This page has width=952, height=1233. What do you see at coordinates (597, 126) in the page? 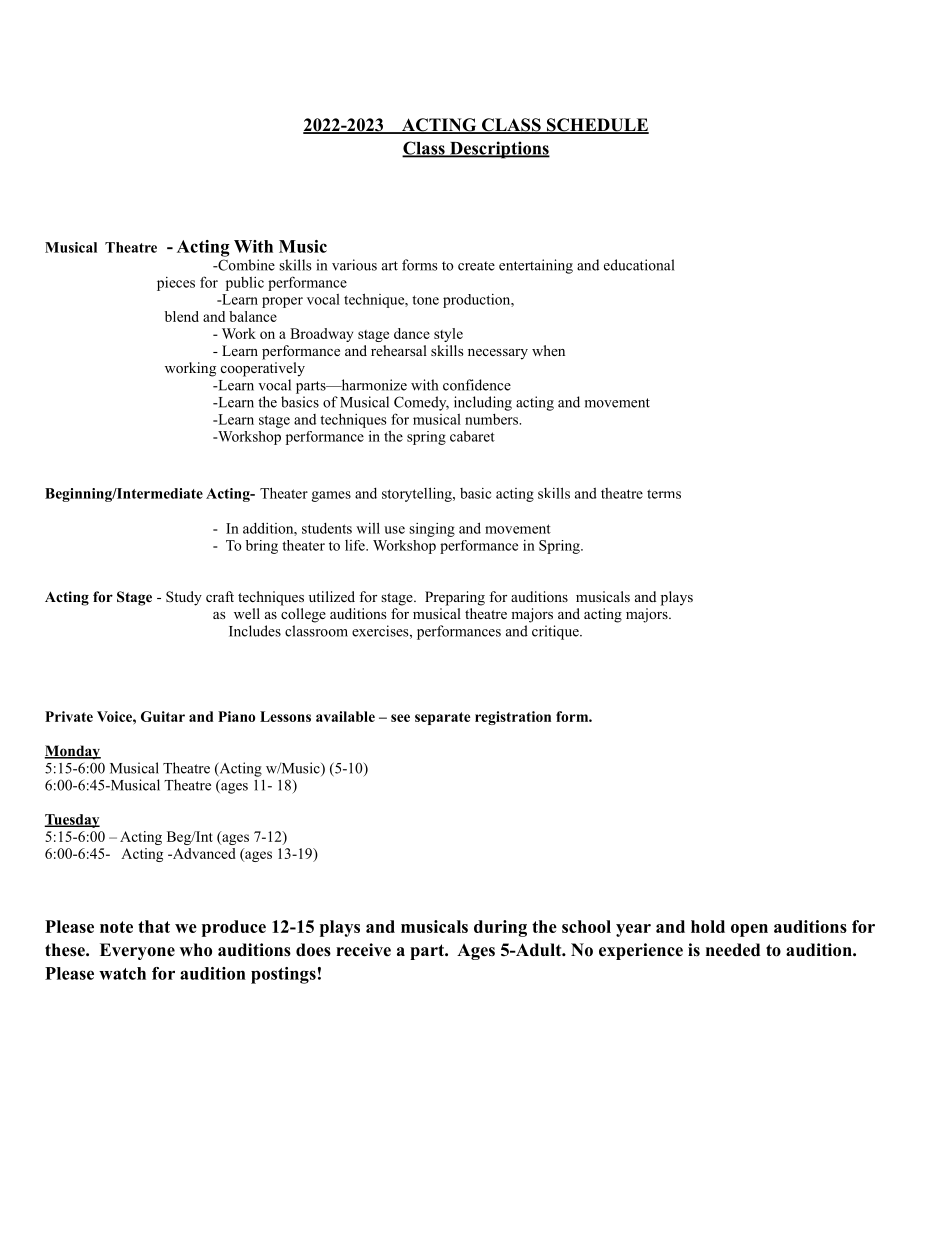
I see `SCHEDULE` at bounding box center [597, 126].
